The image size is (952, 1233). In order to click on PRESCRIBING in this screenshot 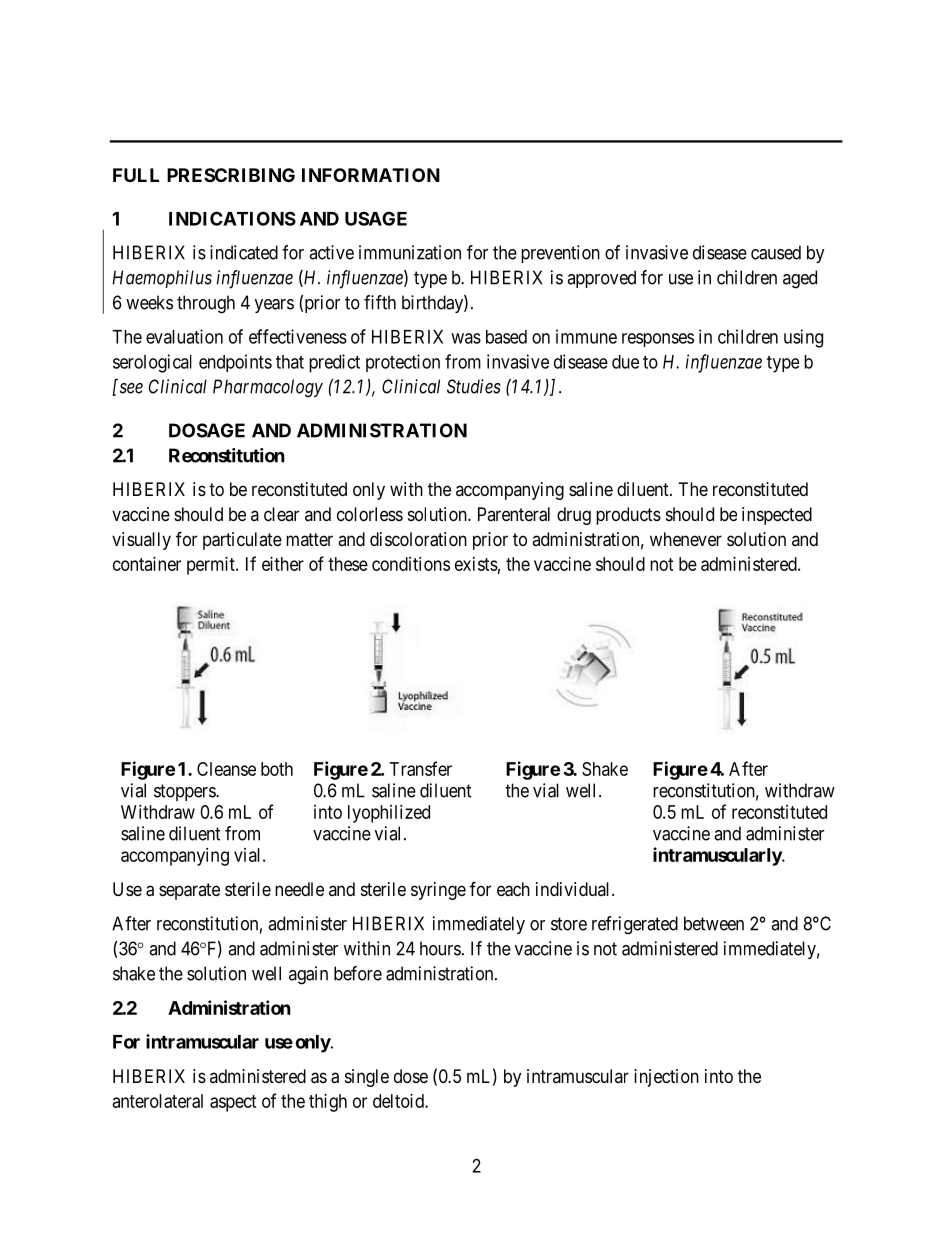, I will do `click(231, 175)`.
